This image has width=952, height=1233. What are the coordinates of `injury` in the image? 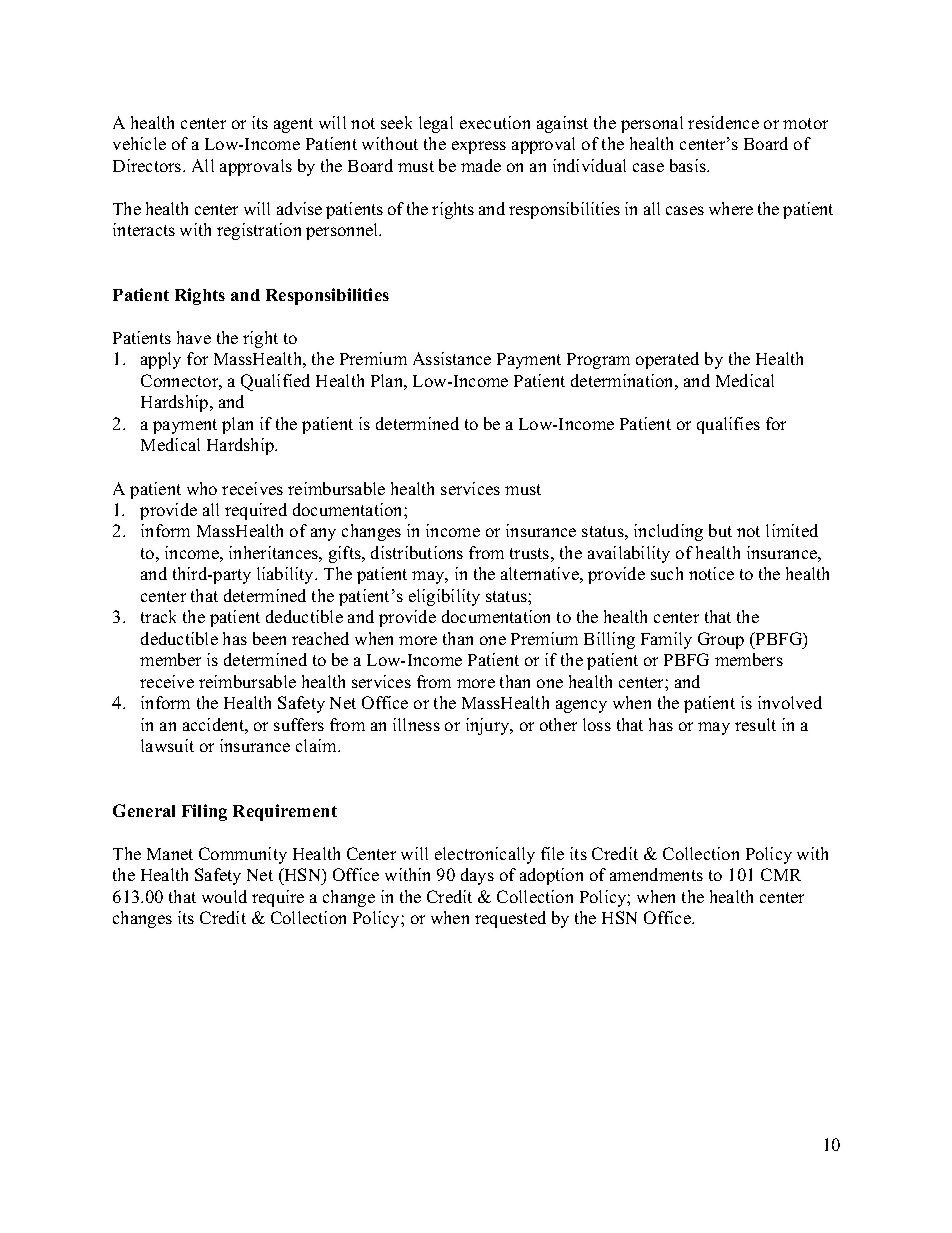 It's located at (489, 726).
